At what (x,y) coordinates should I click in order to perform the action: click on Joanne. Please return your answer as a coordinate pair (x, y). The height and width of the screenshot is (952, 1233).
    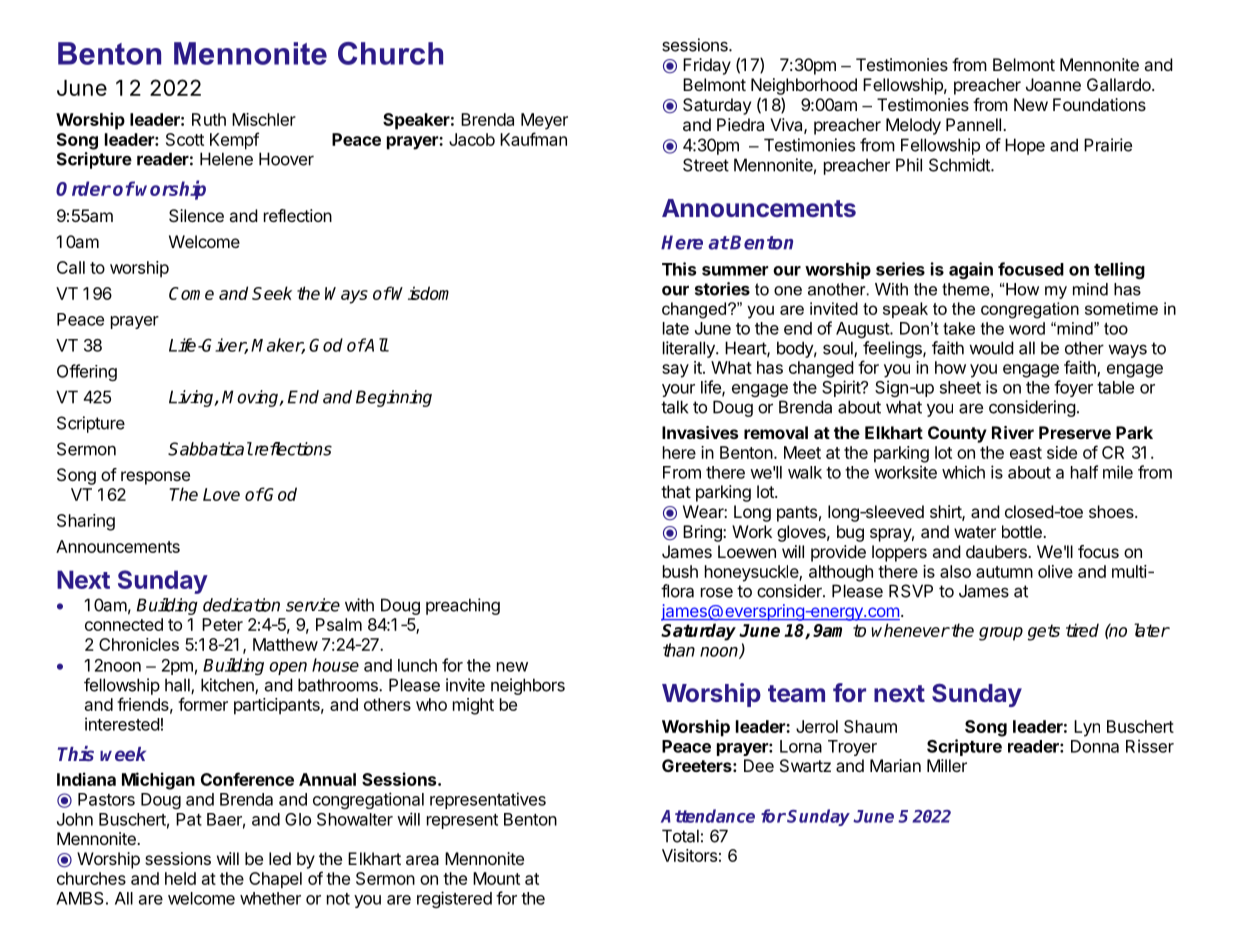
    Looking at the image, I should click on (1053, 84).
